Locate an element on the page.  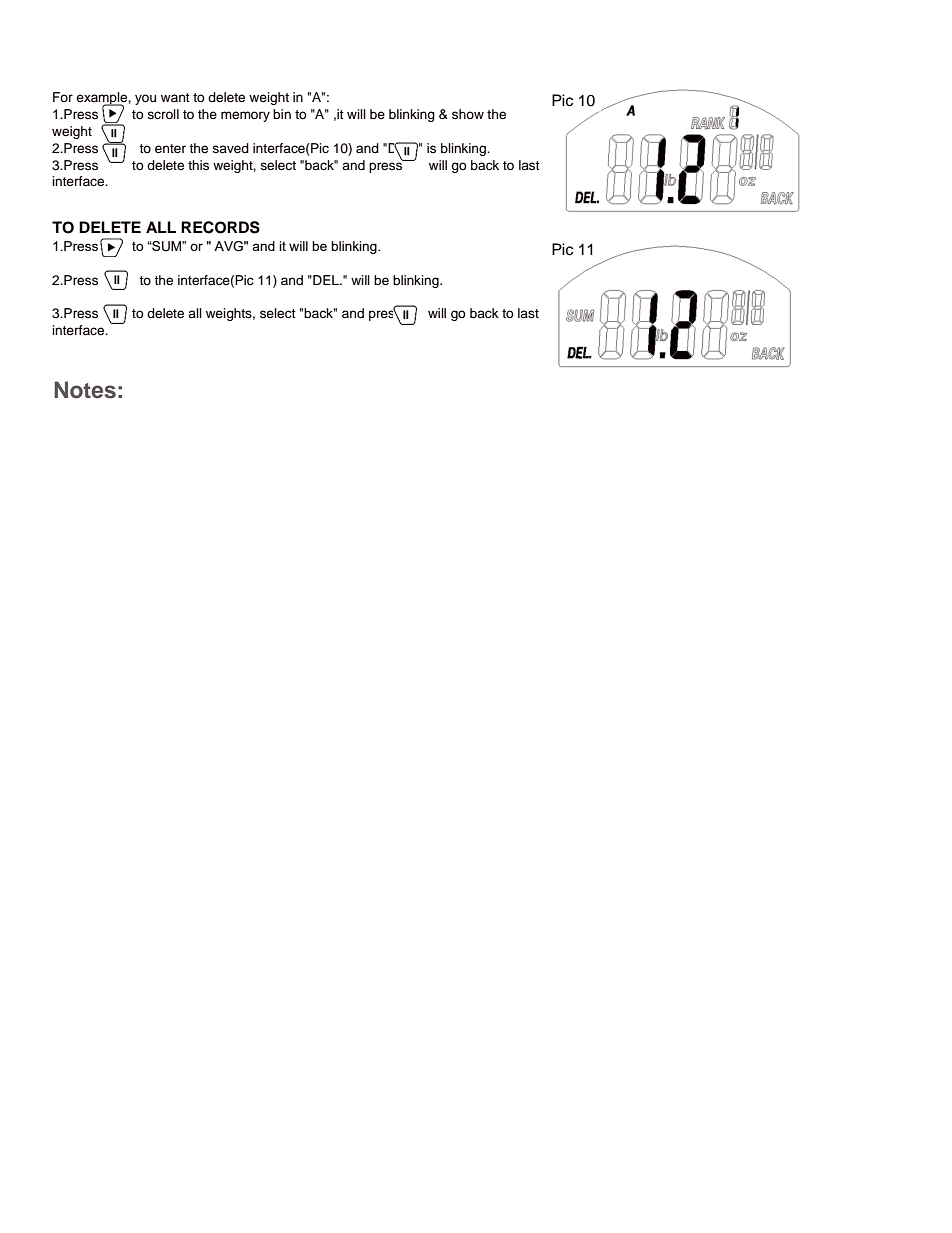
this is located at coordinates (198, 165).
